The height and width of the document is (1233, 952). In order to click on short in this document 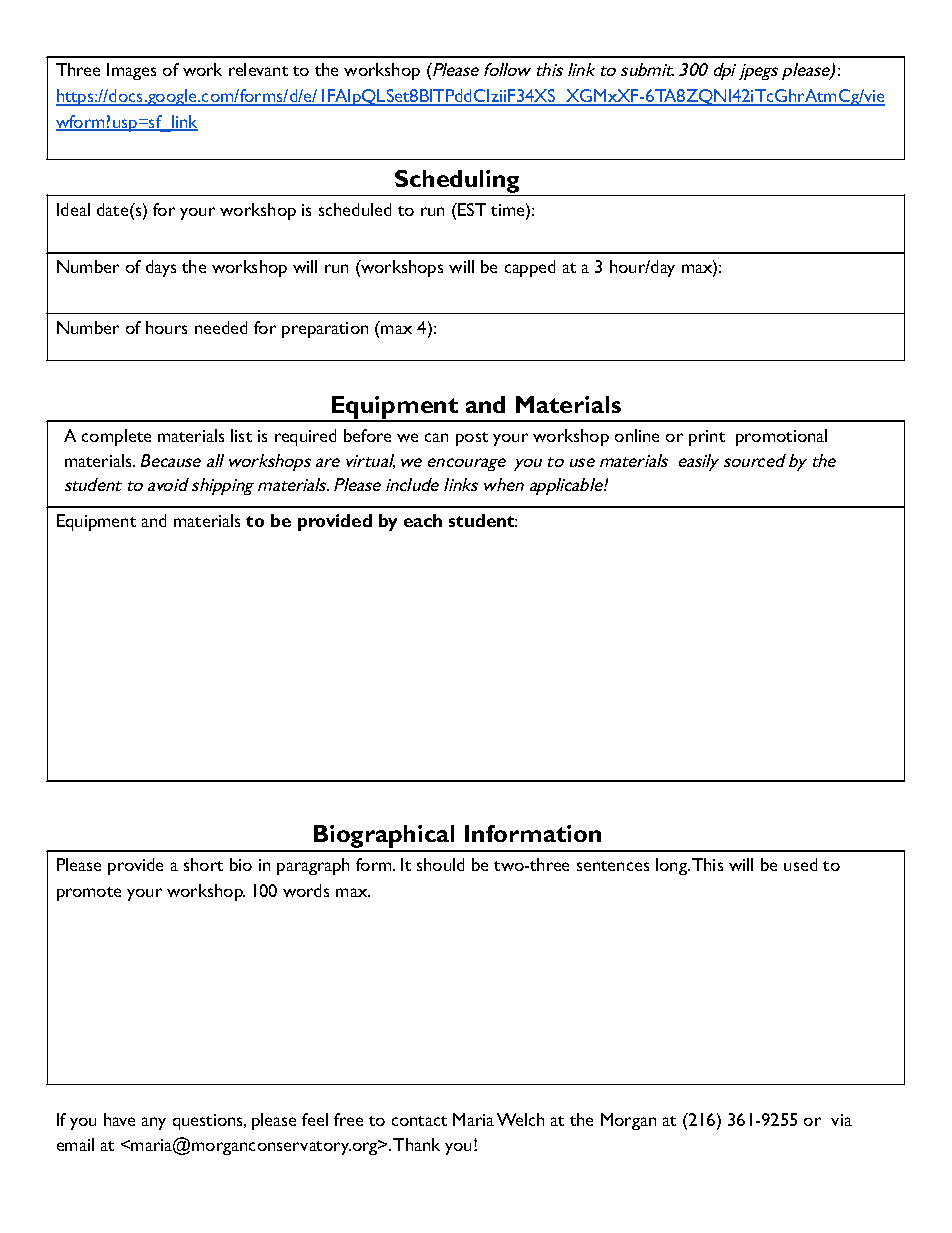, I will do `click(203, 864)`.
